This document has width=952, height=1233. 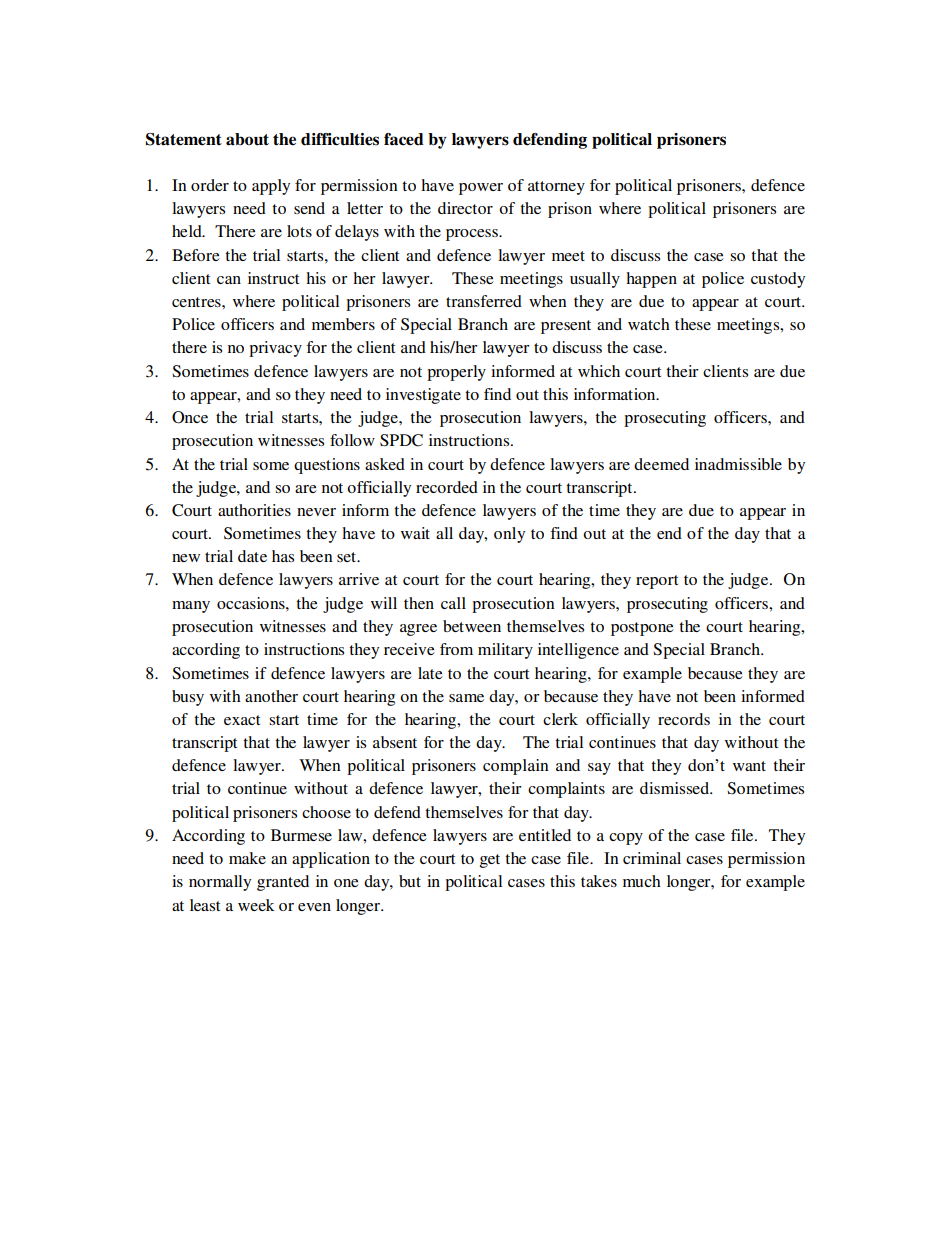 I want to click on power, so click(x=481, y=189).
